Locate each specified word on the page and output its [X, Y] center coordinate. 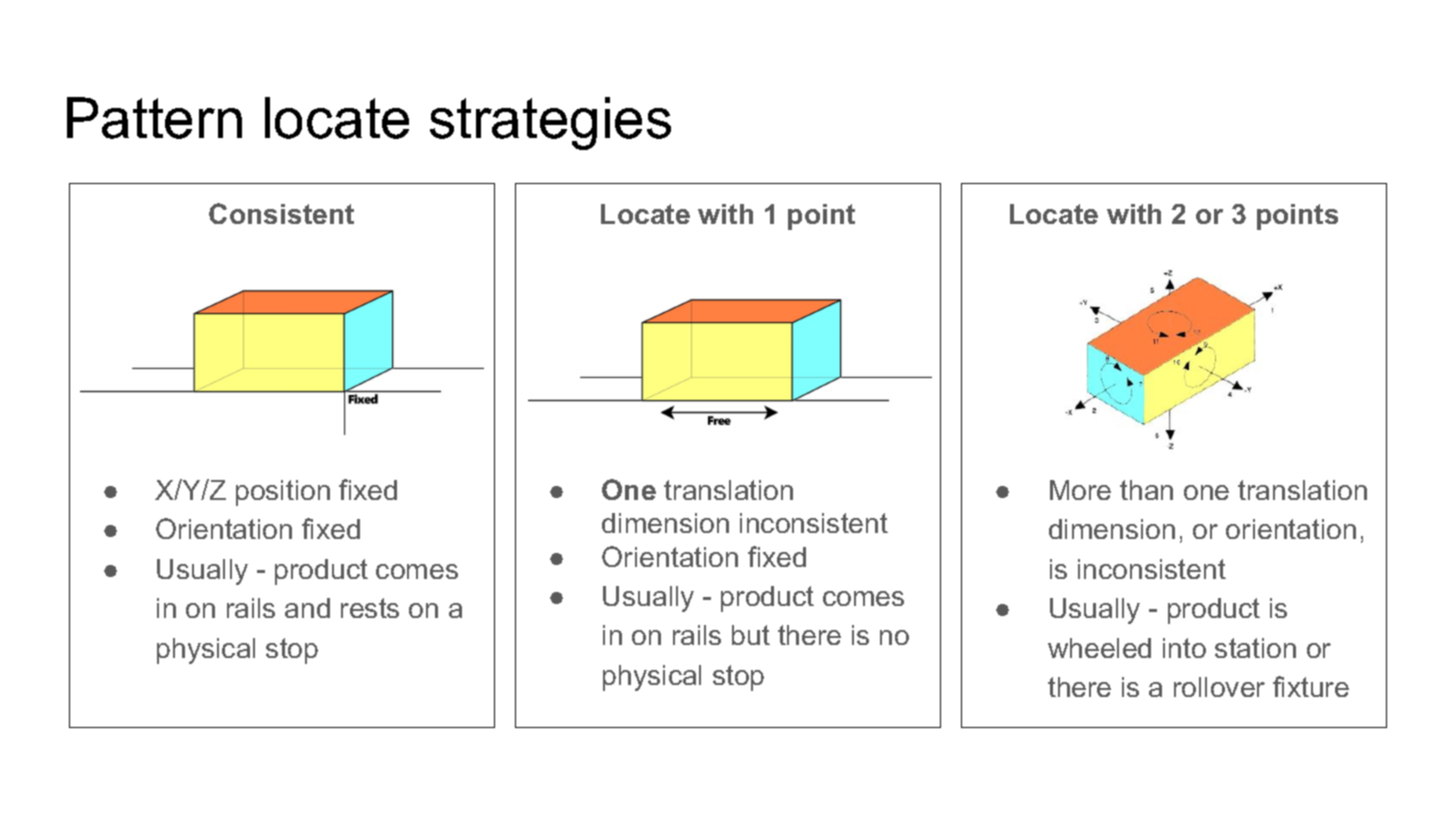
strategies [550, 123]
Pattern [154, 118]
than [1146, 490]
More [1080, 490]
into [1184, 648]
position [283, 493]
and [307, 608]
